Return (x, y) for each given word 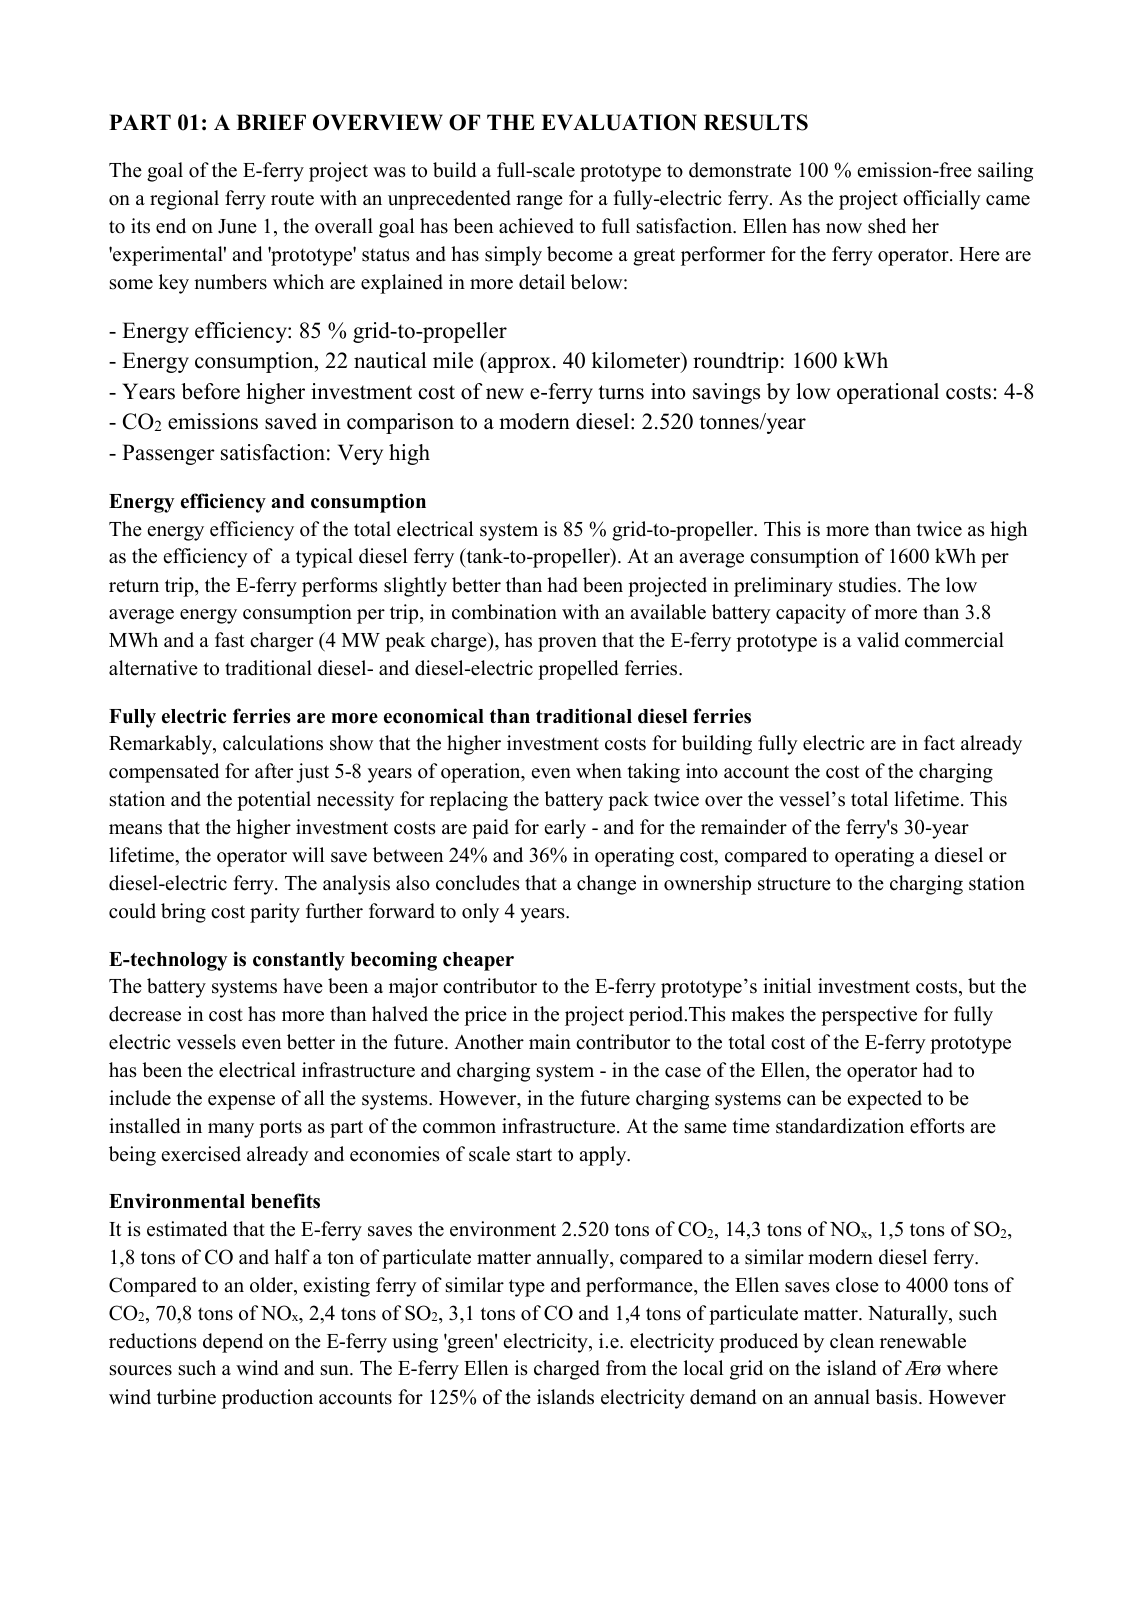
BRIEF (271, 122)
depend (233, 1343)
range (539, 202)
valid (878, 640)
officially (942, 200)
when (599, 771)
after (274, 771)
